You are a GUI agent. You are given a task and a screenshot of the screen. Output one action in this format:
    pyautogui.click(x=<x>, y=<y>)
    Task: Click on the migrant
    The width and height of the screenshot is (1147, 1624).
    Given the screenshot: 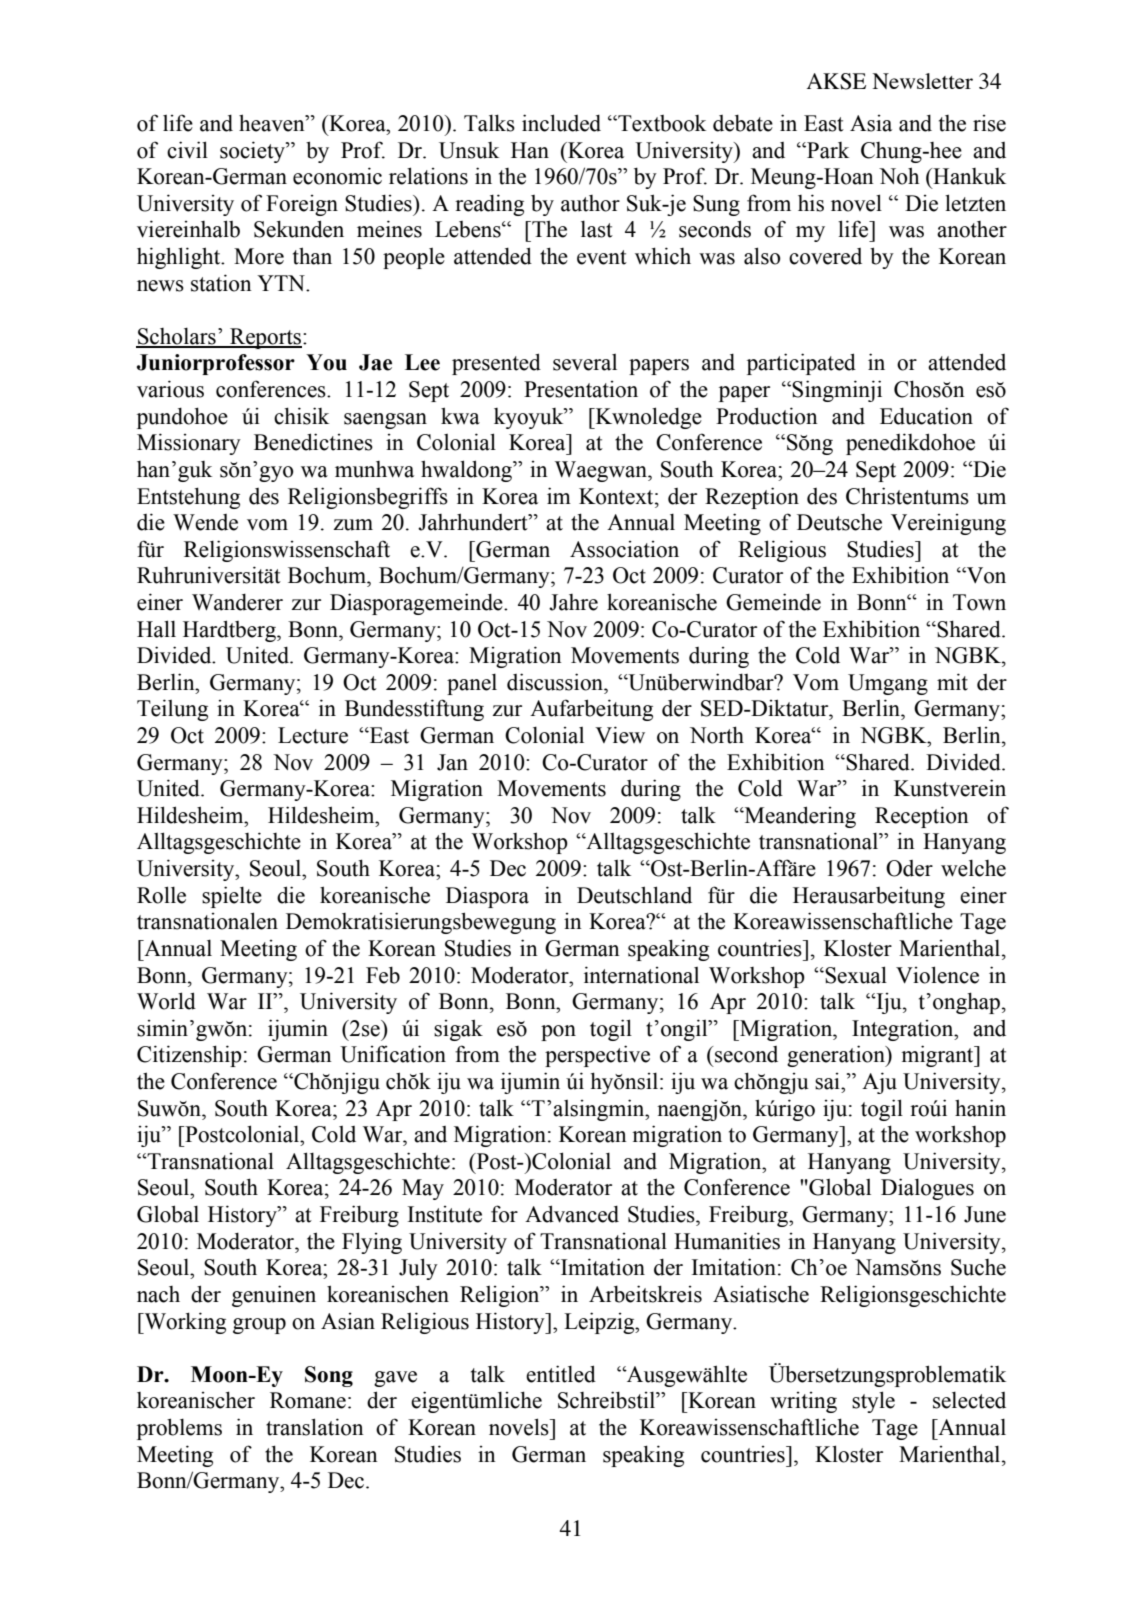 What is the action you would take?
    pyautogui.click(x=938, y=1056)
